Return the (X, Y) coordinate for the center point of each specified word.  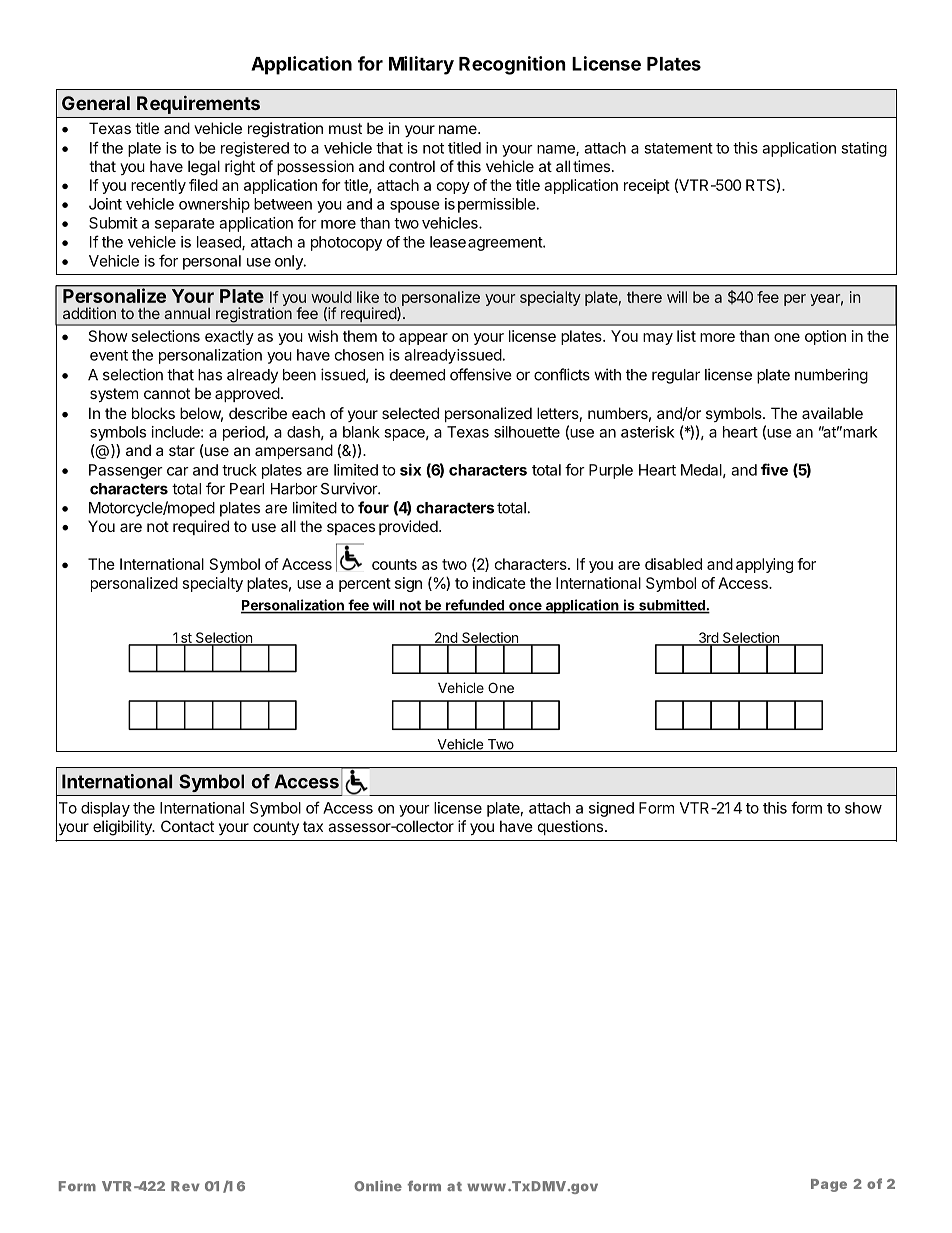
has (210, 375)
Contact (187, 826)
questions (570, 827)
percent (365, 585)
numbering (831, 376)
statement (678, 148)
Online (378, 1185)
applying (764, 565)
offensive (481, 374)
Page (829, 1185)
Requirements (198, 104)
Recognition (512, 65)
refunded (475, 606)
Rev (185, 1186)
